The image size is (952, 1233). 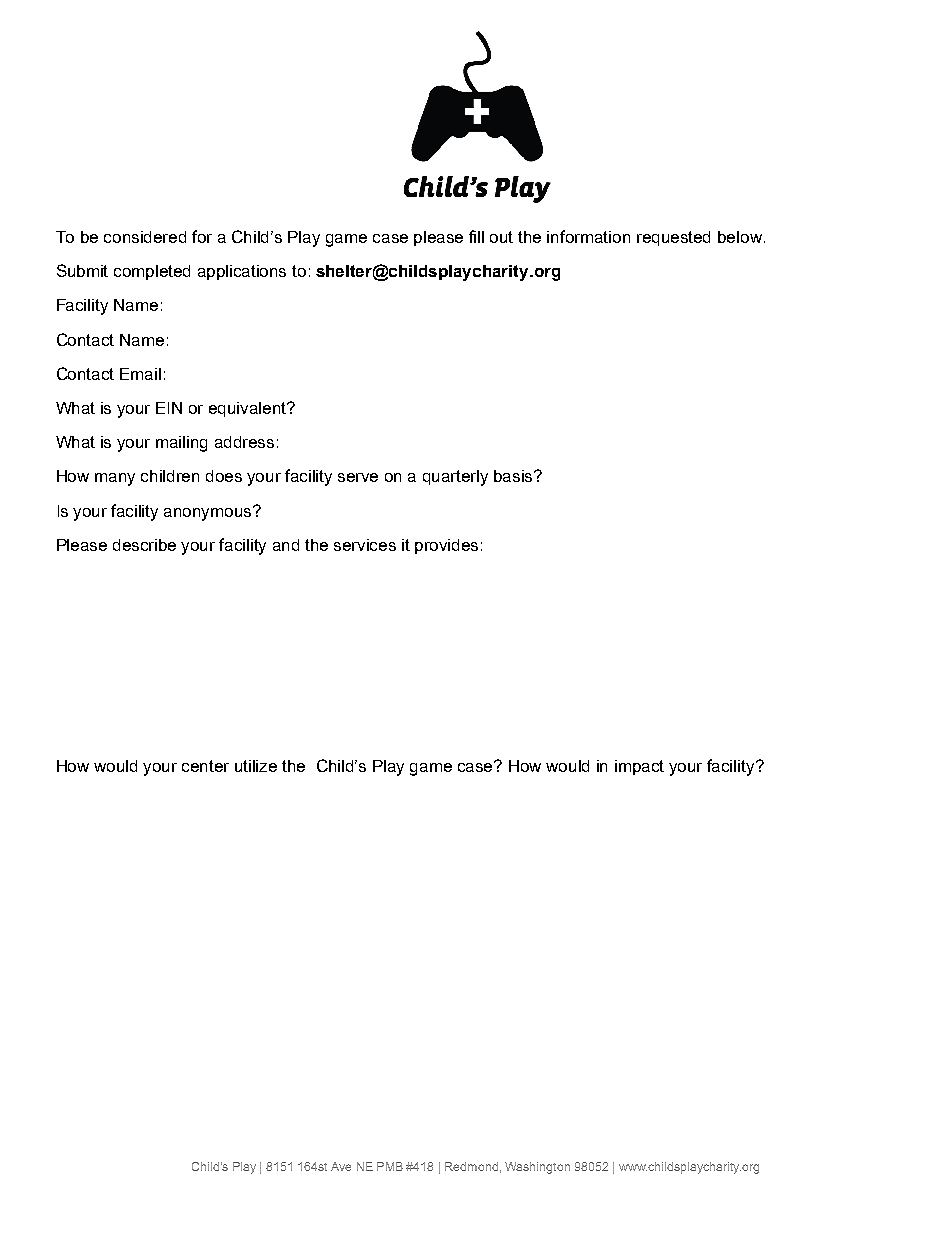 I want to click on fill, so click(x=476, y=236).
